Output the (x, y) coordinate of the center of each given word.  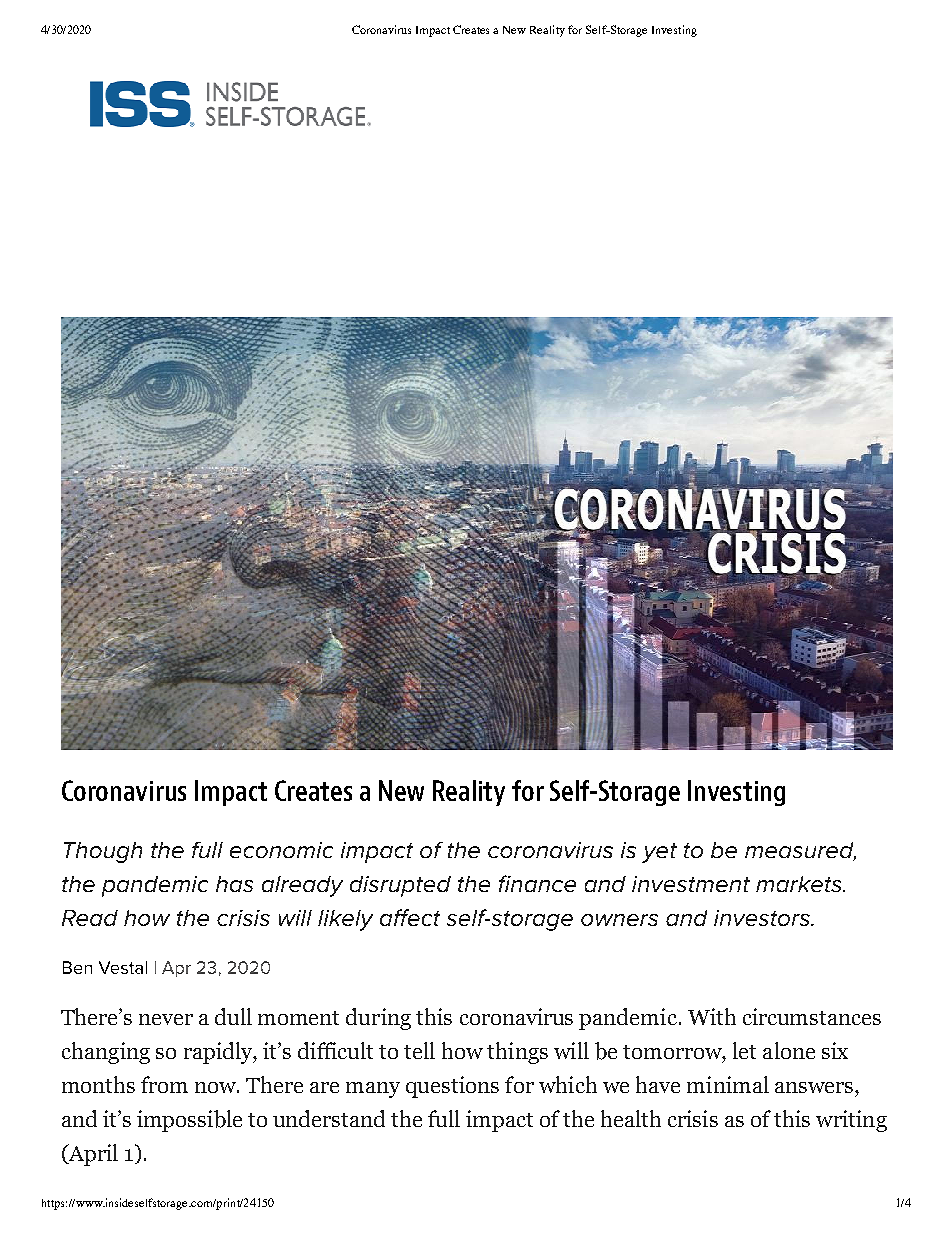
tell (419, 1050)
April (92, 1155)
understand (329, 1118)
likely (345, 920)
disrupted (400, 886)
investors (763, 918)
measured (800, 851)
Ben (77, 967)
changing (106, 1053)
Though (103, 852)
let (744, 1050)
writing (851, 1121)
